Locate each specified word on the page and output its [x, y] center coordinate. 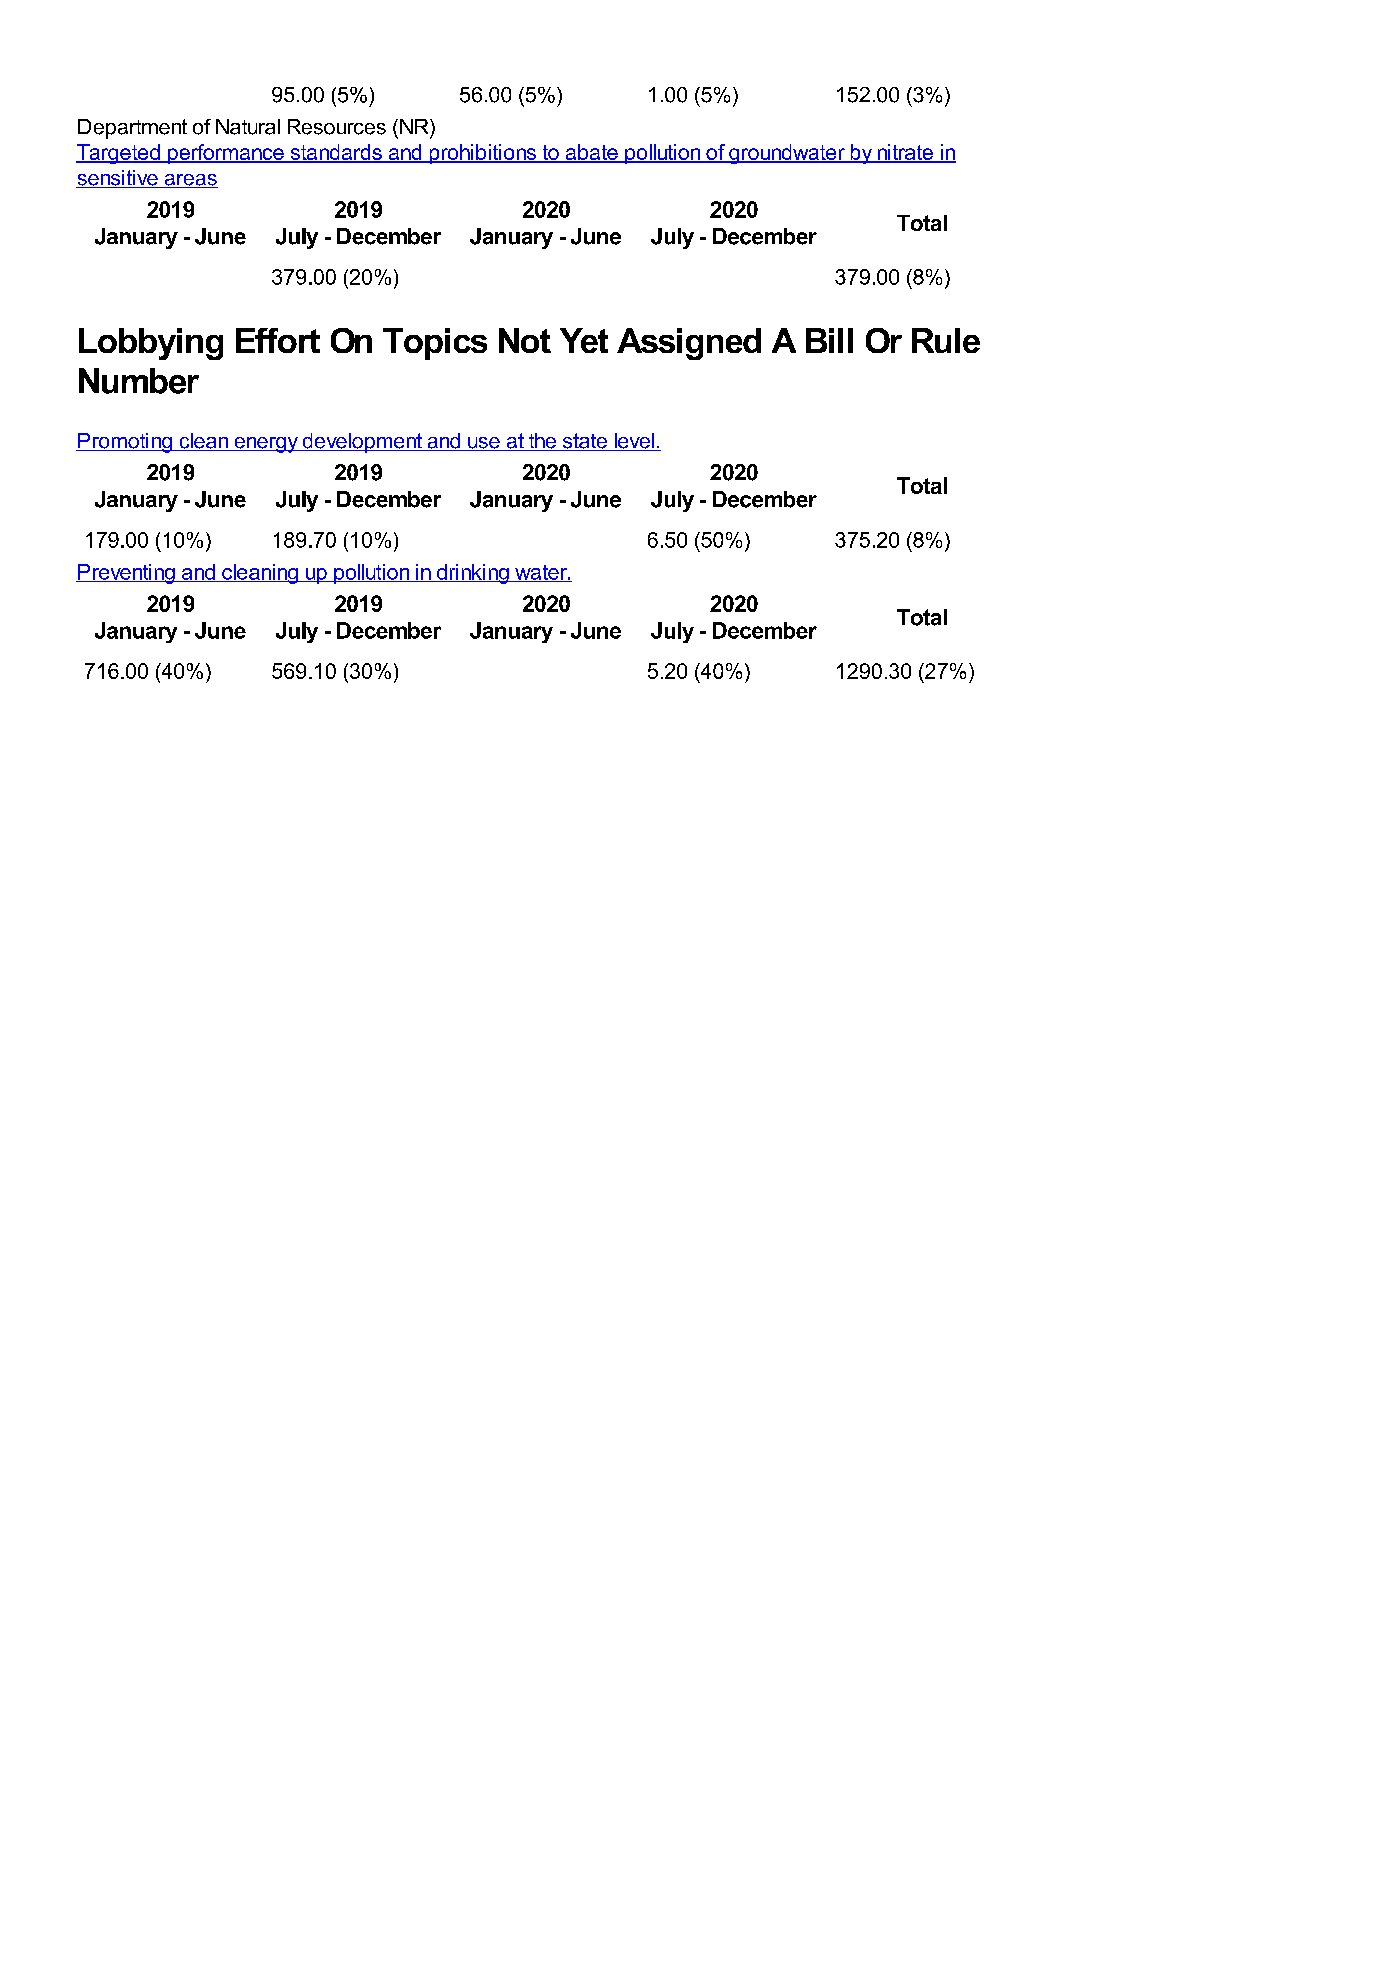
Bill [829, 340]
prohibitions [483, 154]
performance [226, 154]
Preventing [126, 574]
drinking [472, 574]
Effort [278, 340]
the [542, 442]
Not [525, 340]
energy [266, 445]
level [634, 442]
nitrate [905, 153]
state [584, 442]
